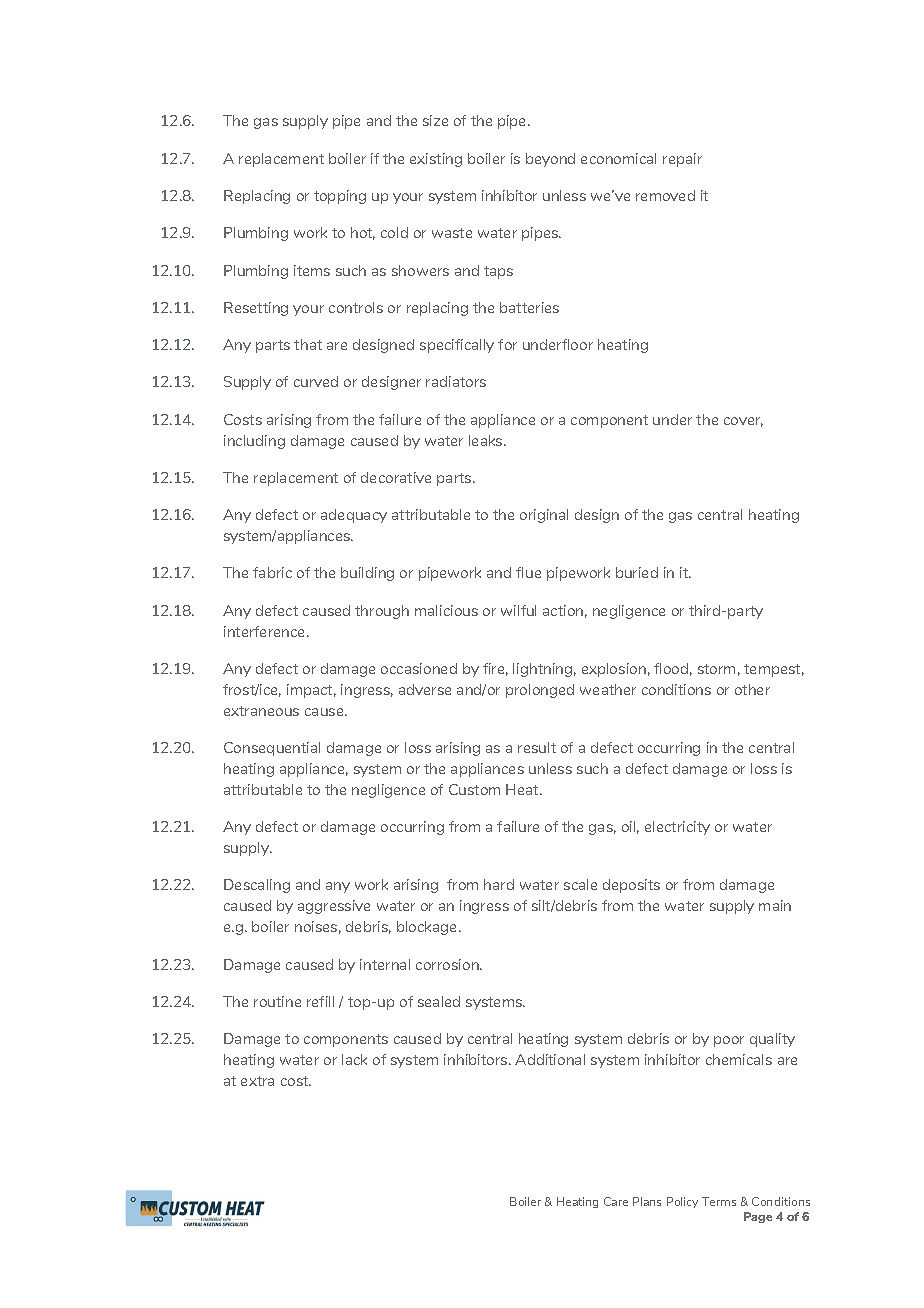 Image resolution: width=924 pixels, height=1308 pixels. Describe the element at coordinates (743, 422) in the screenshot. I see `cover` at that location.
